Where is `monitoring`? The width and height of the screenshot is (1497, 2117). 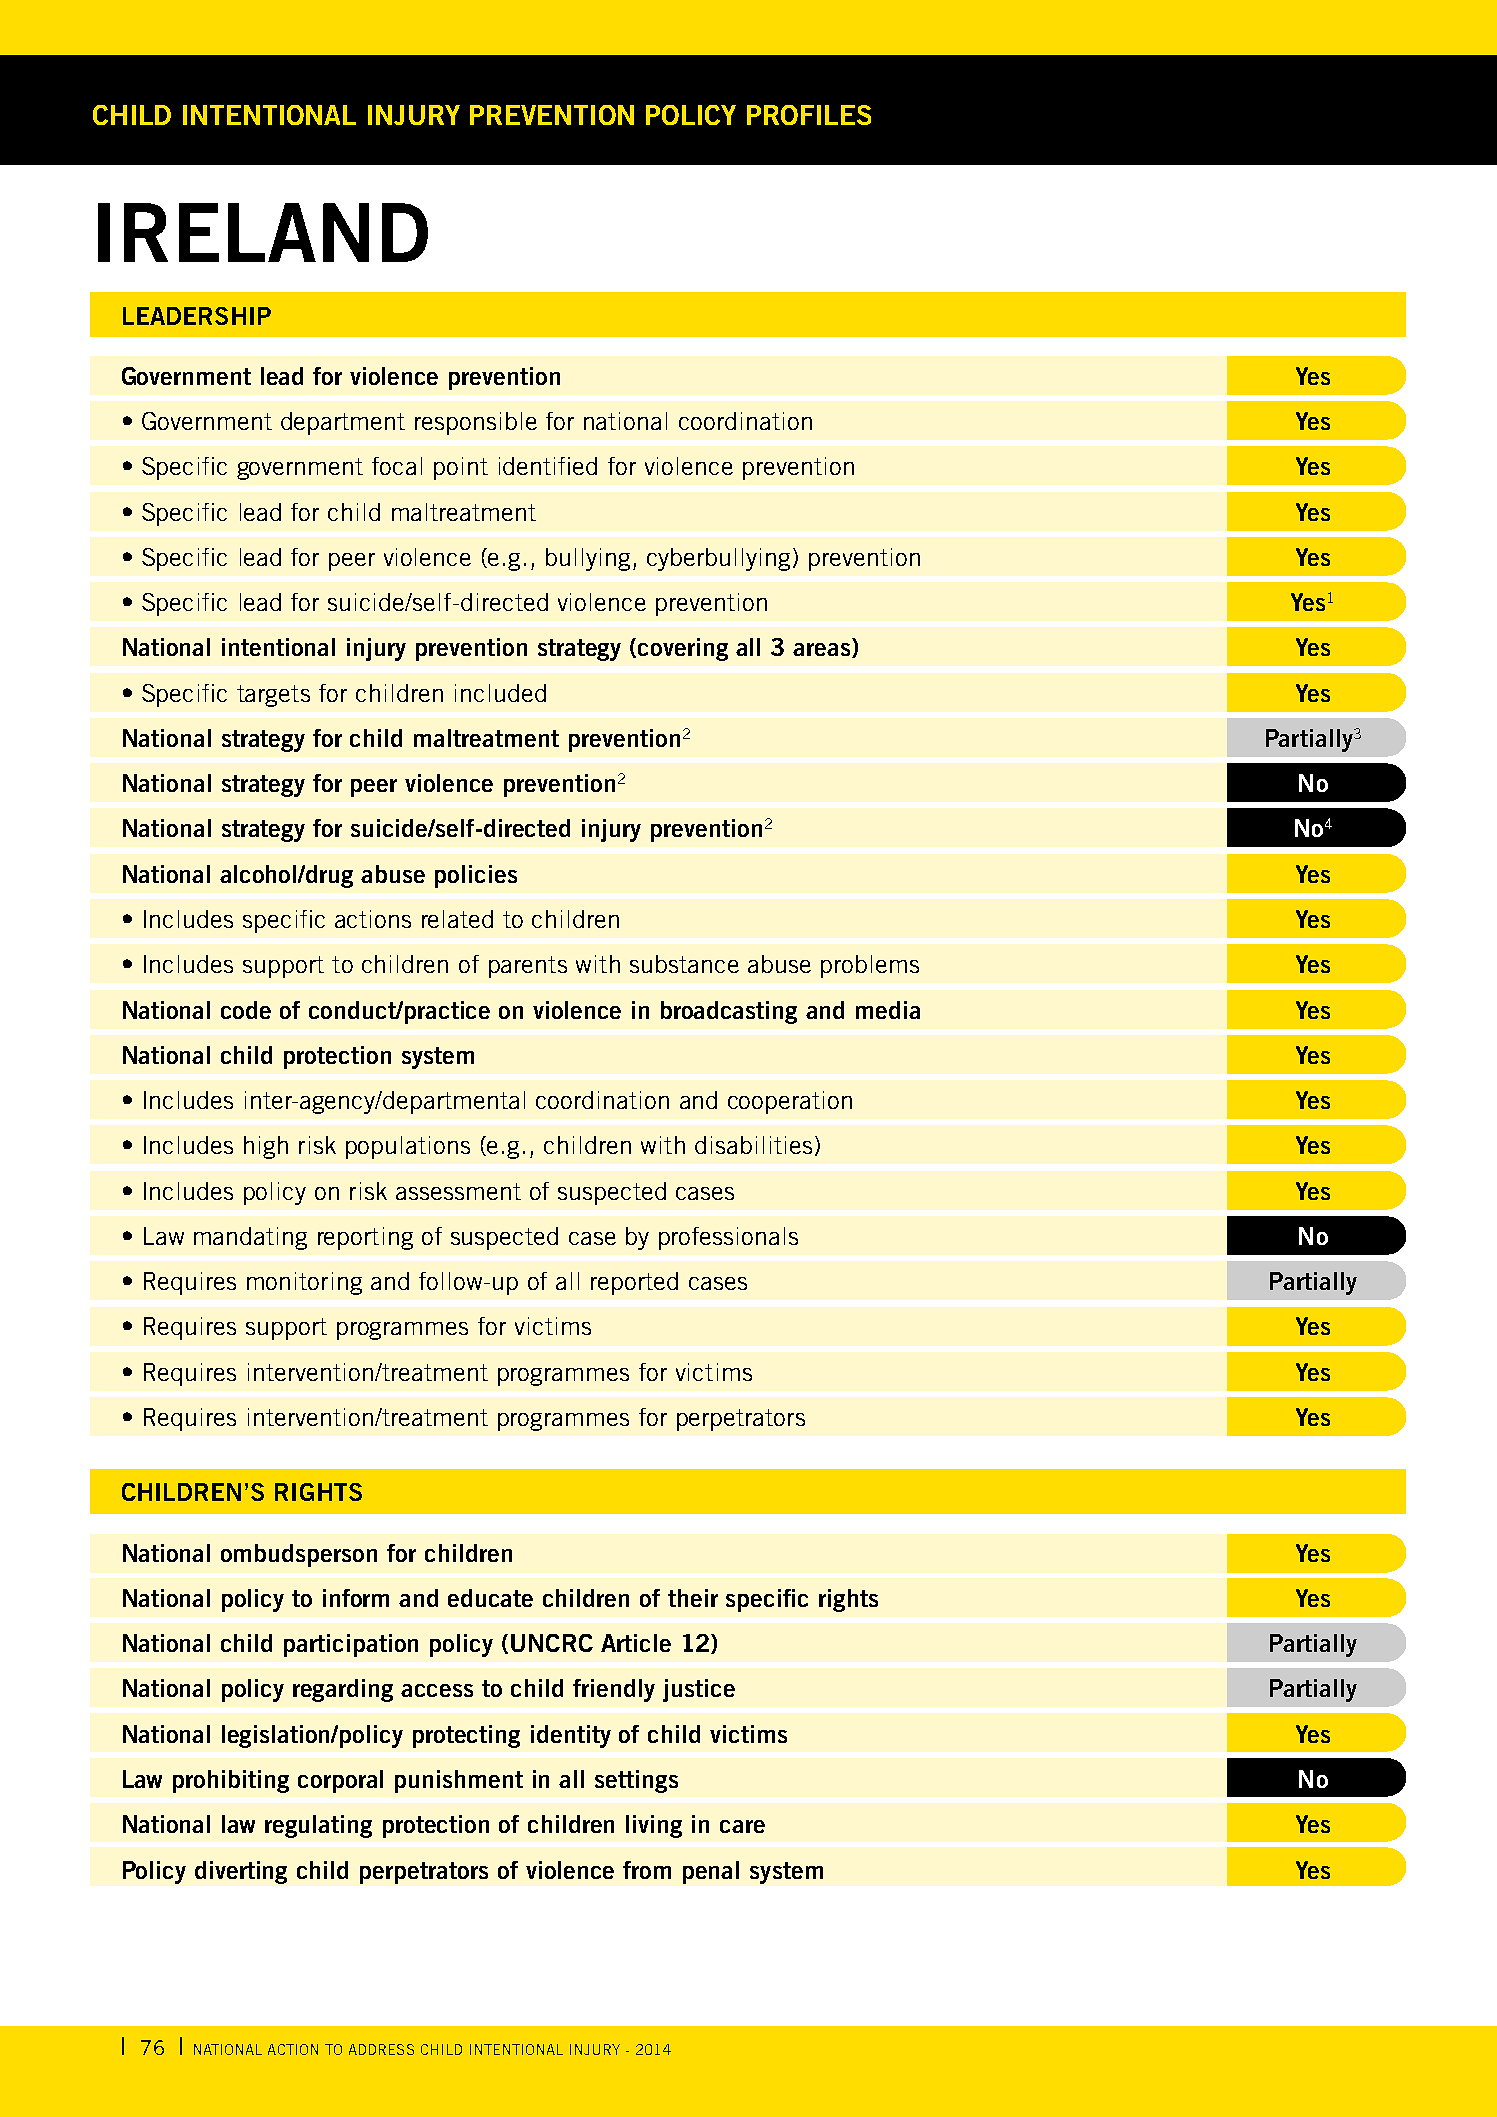 monitoring is located at coordinates (304, 1283).
